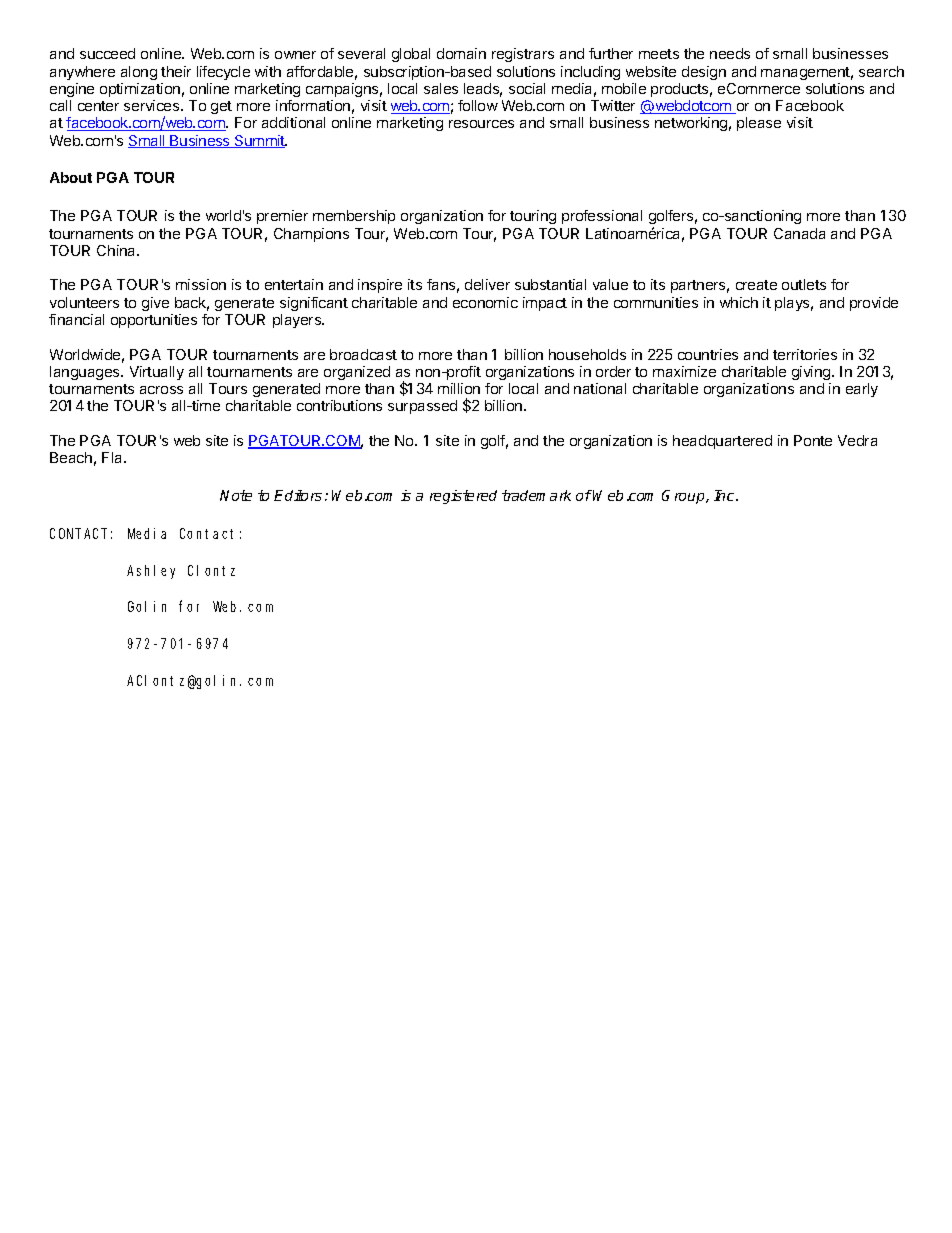  Describe the element at coordinates (176, 71) in the screenshot. I see `their` at that location.
